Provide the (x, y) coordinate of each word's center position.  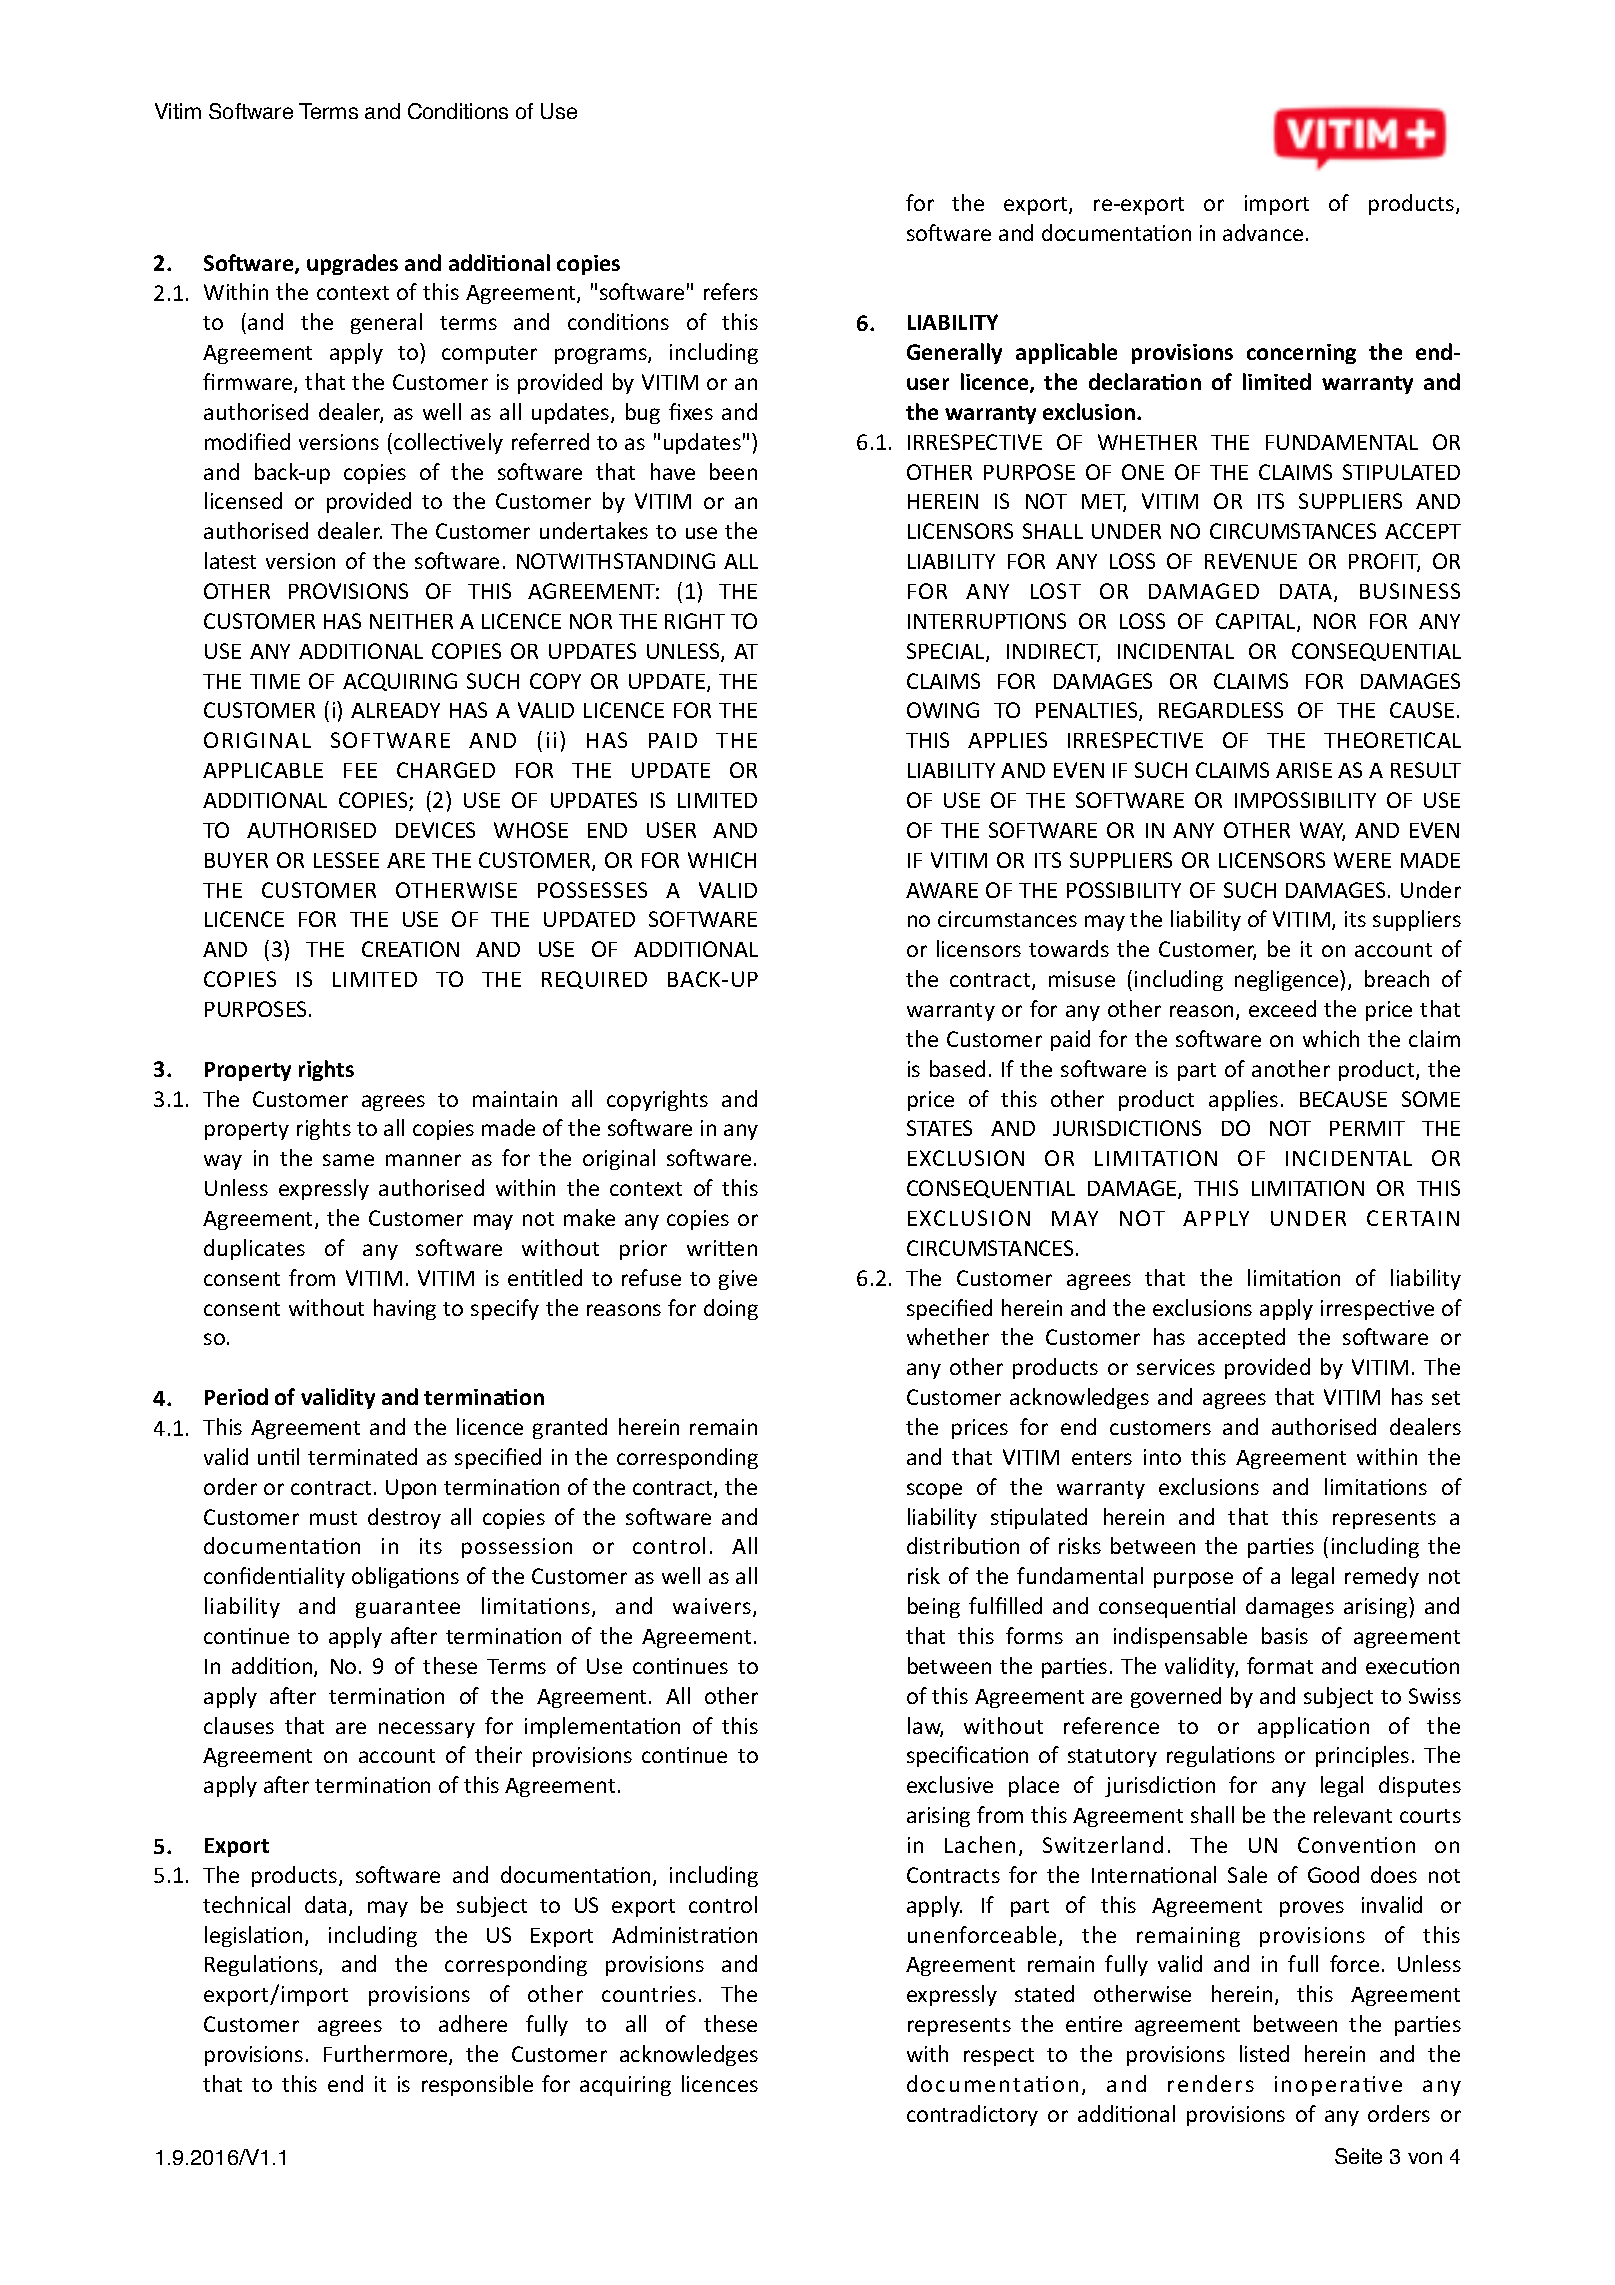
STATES (939, 1128)
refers (731, 291)
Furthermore (387, 2055)
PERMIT (1367, 1128)
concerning (1301, 354)
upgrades (352, 264)
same (348, 1160)
